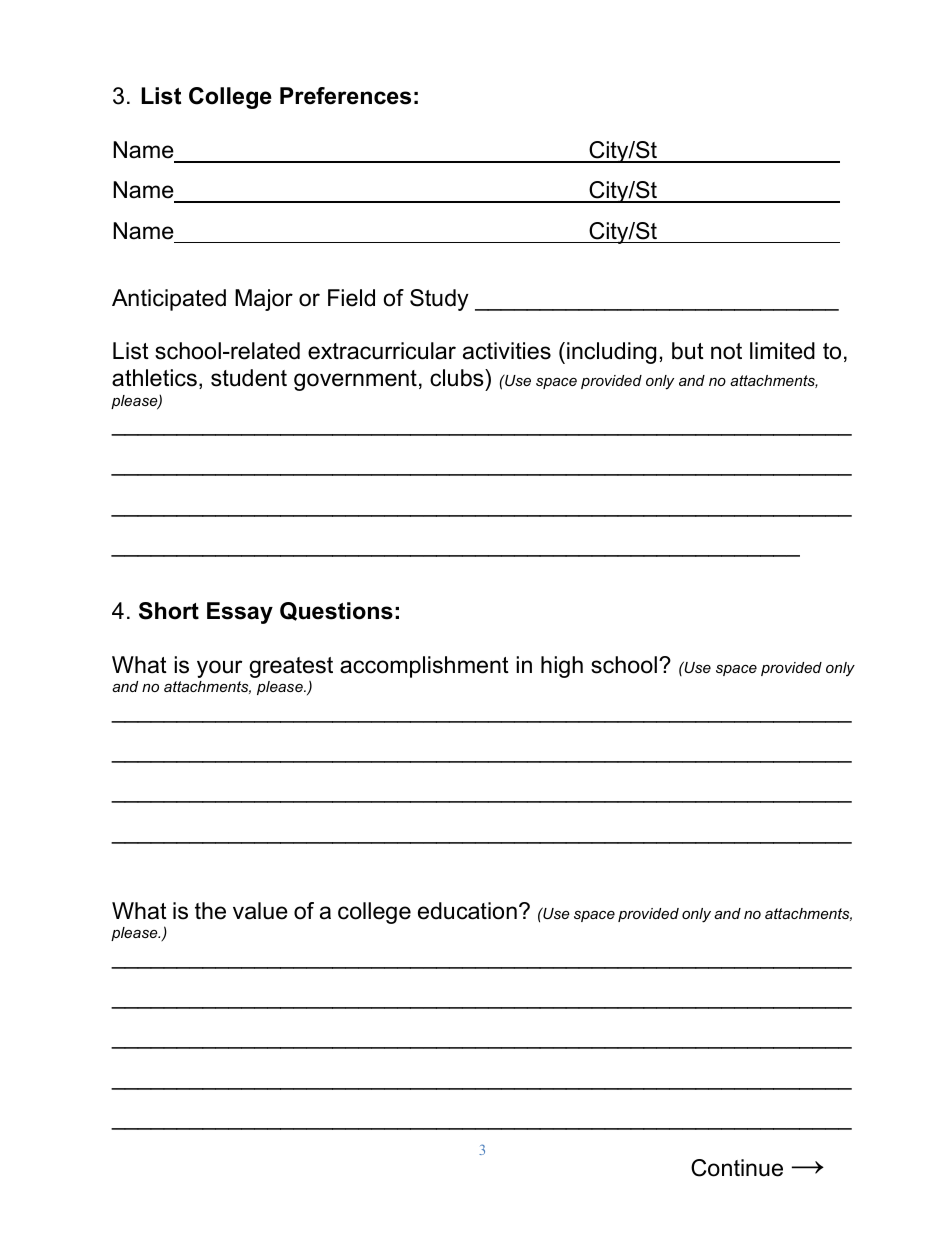 This image has width=952, height=1233. What do you see at coordinates (439, 300) in the image?
I see `Study` at bounding box center [439, 300].
